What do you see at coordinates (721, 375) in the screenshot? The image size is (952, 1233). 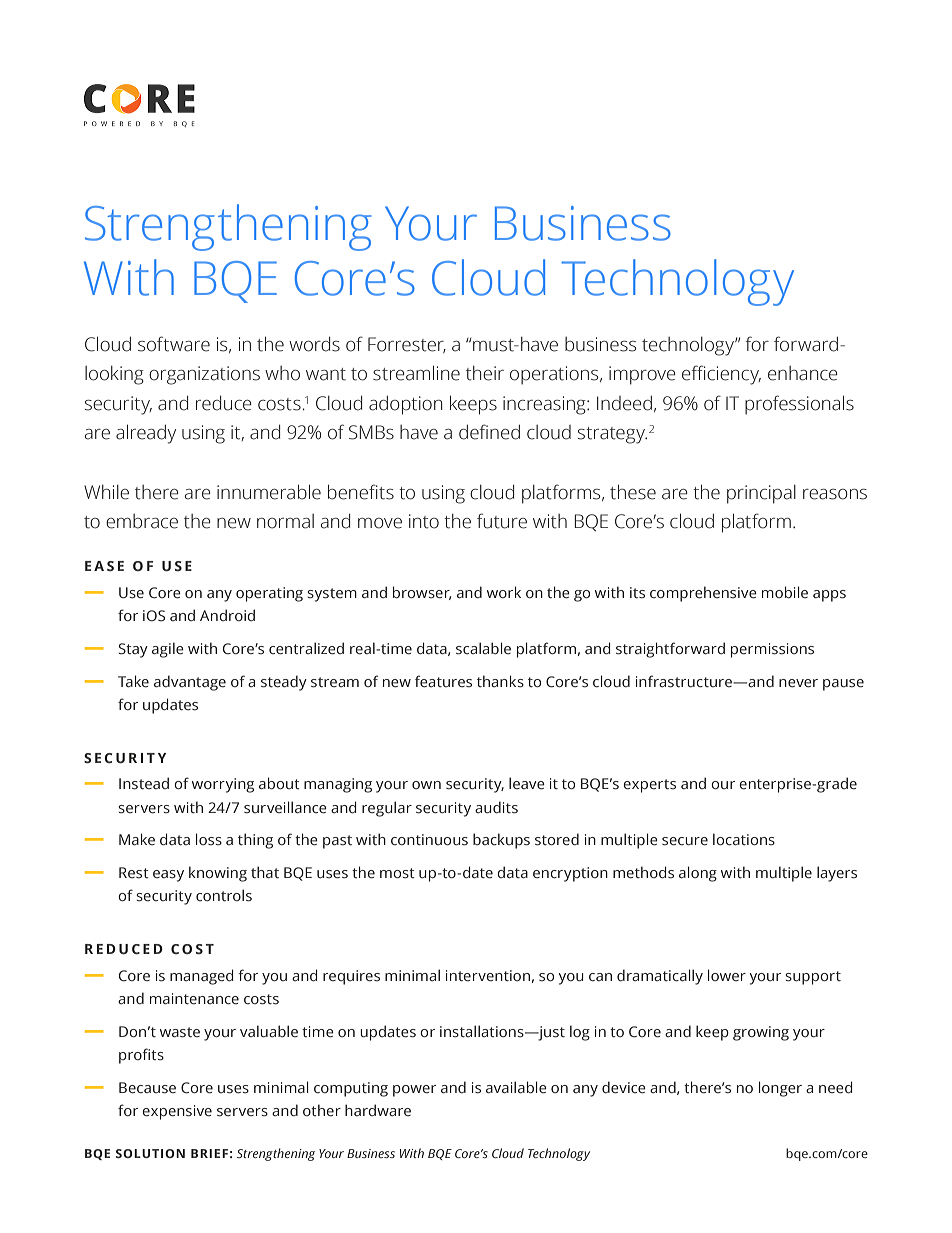 I see `efficiency` at bounding box center [721, 375].
